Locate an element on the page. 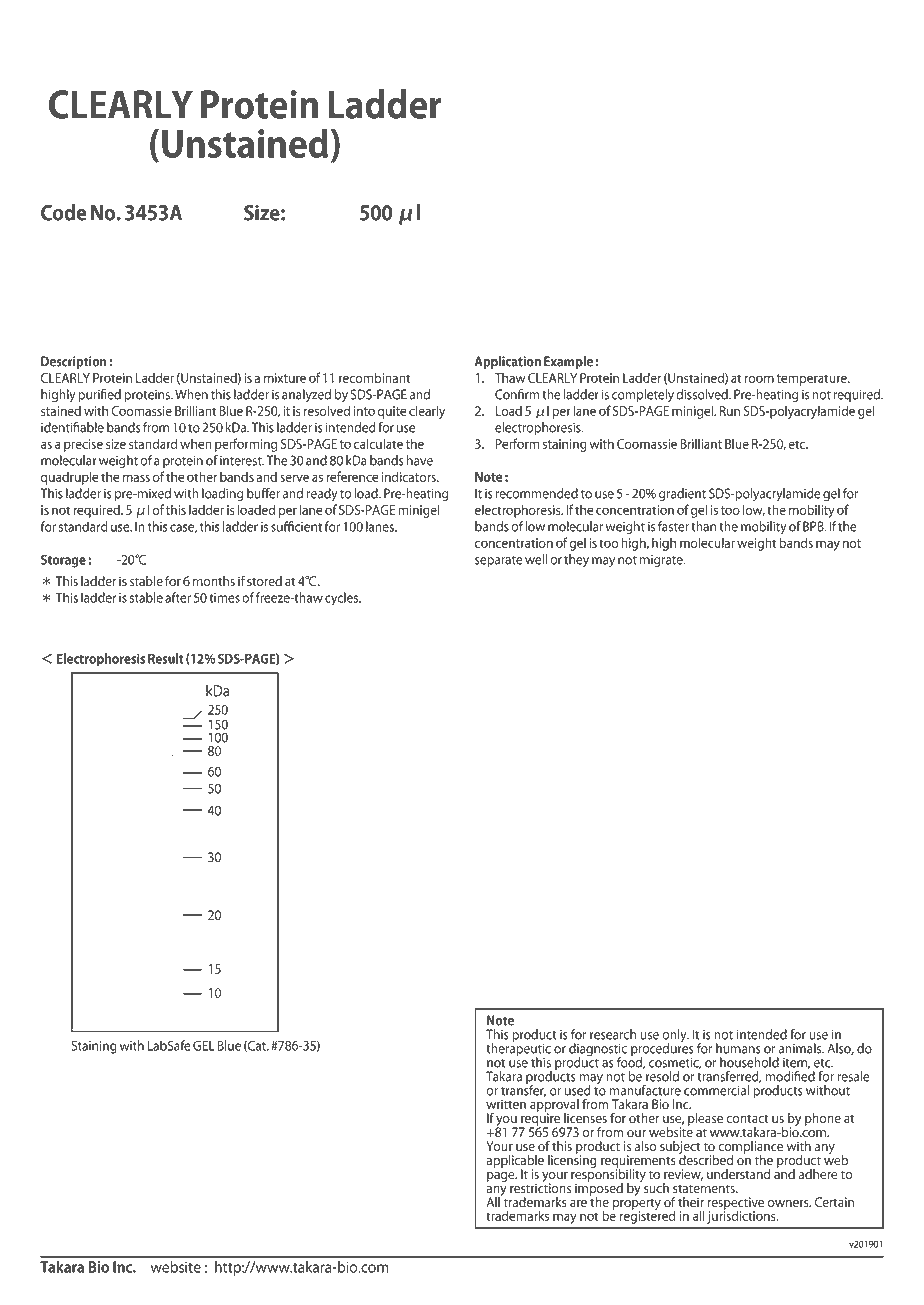 The width and height of the page is (924, 1305). Result is located at coordinates (166, 658).
